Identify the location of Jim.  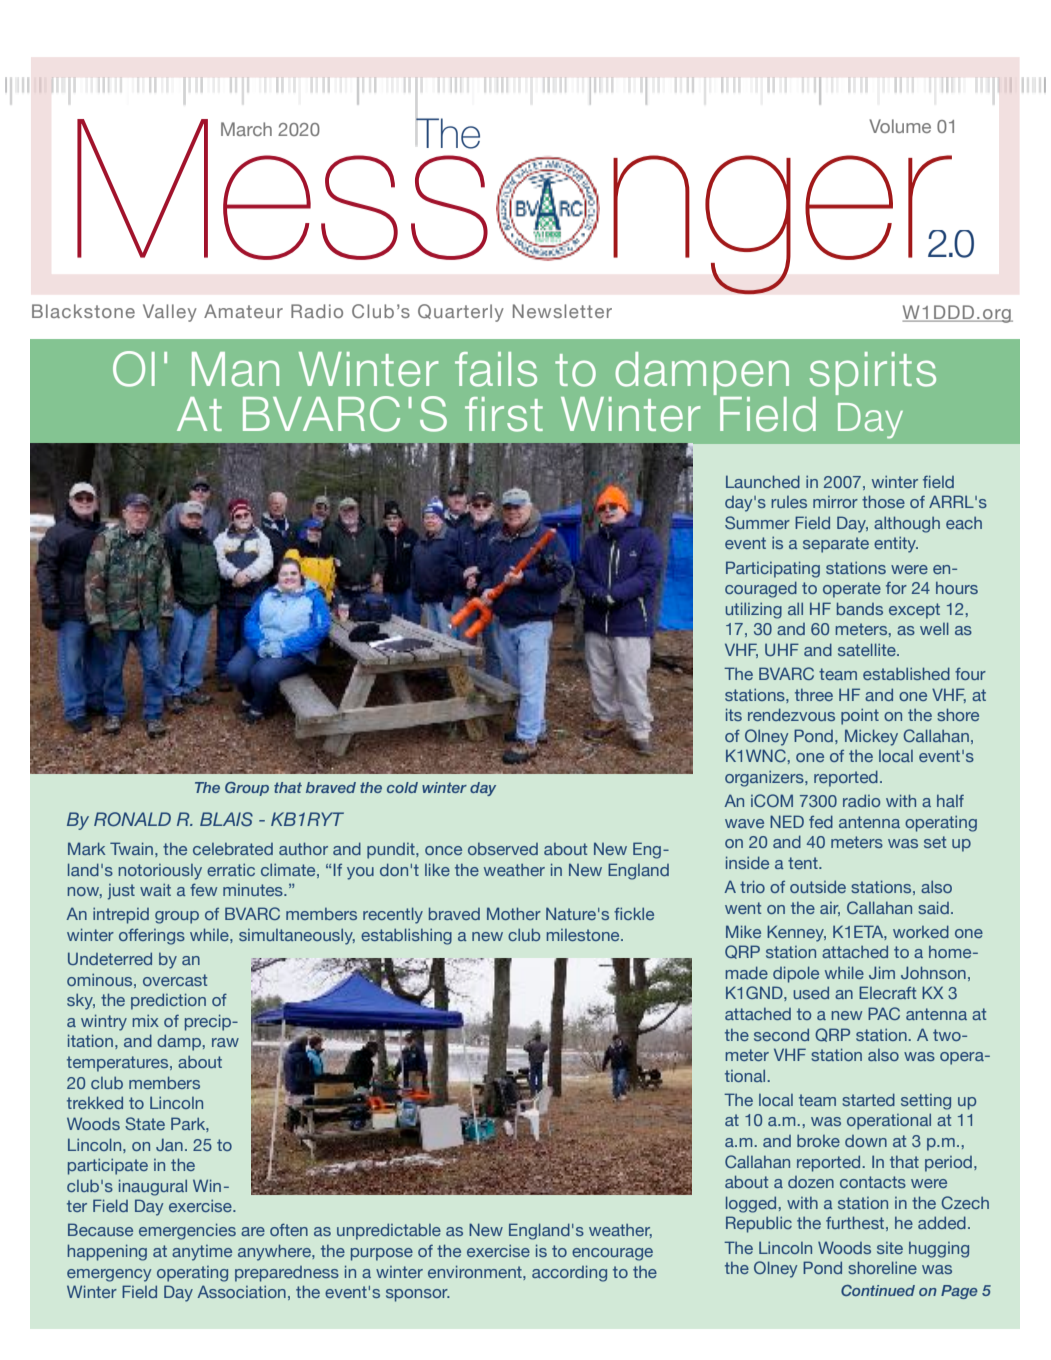
(882, 972).
